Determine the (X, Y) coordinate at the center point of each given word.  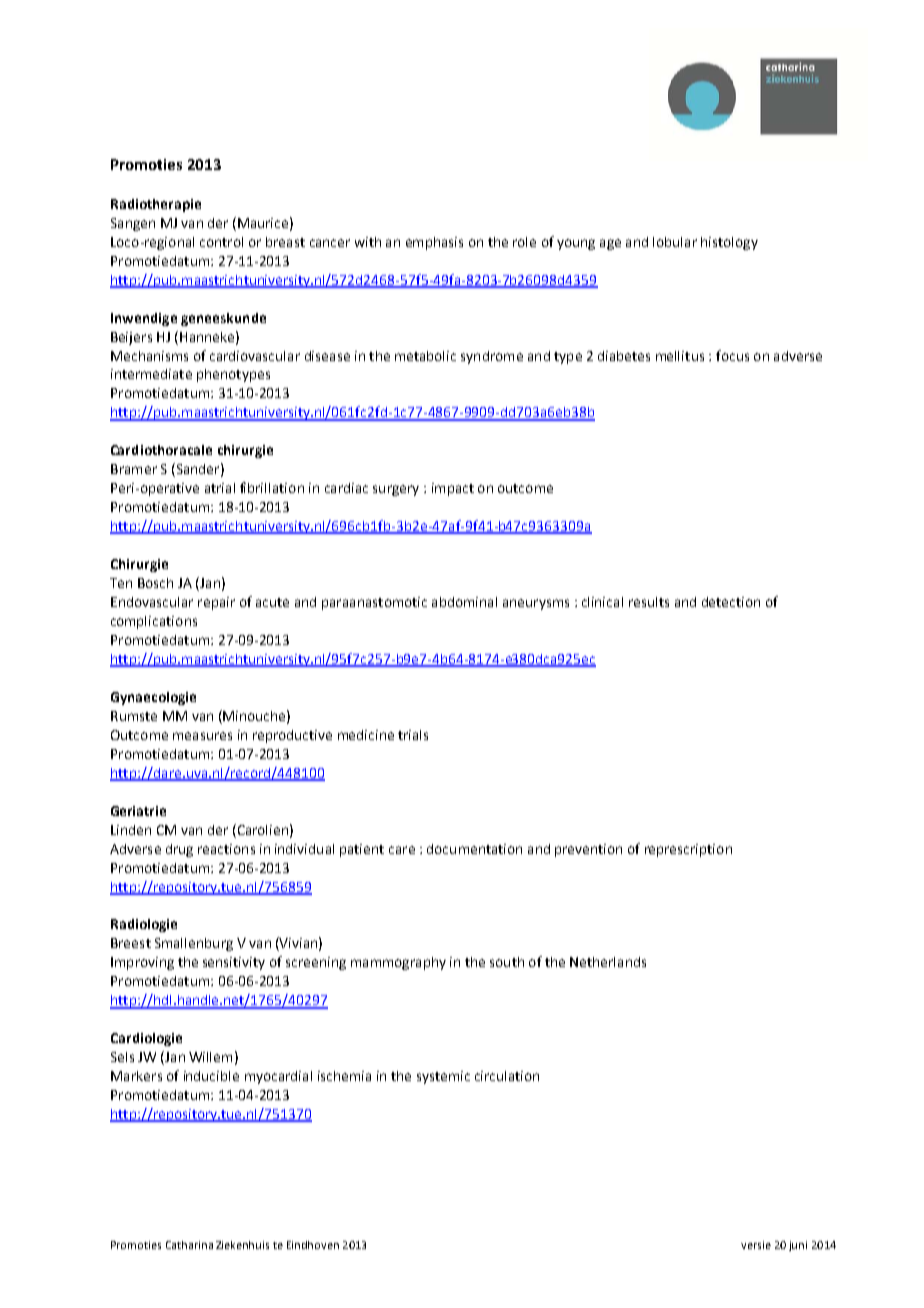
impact (453, 489)
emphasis (434, 243)
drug (179, 850)
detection (731, 602)
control (221, 242)
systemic (443, 1077)
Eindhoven (313, 1245)
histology (729, 243)
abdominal (464, 602)
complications (154, 622)
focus (732, 355)
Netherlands (608, 962)
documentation (474, 849)
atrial (220, 488)
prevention (588, 850)
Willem (210, 1057)
